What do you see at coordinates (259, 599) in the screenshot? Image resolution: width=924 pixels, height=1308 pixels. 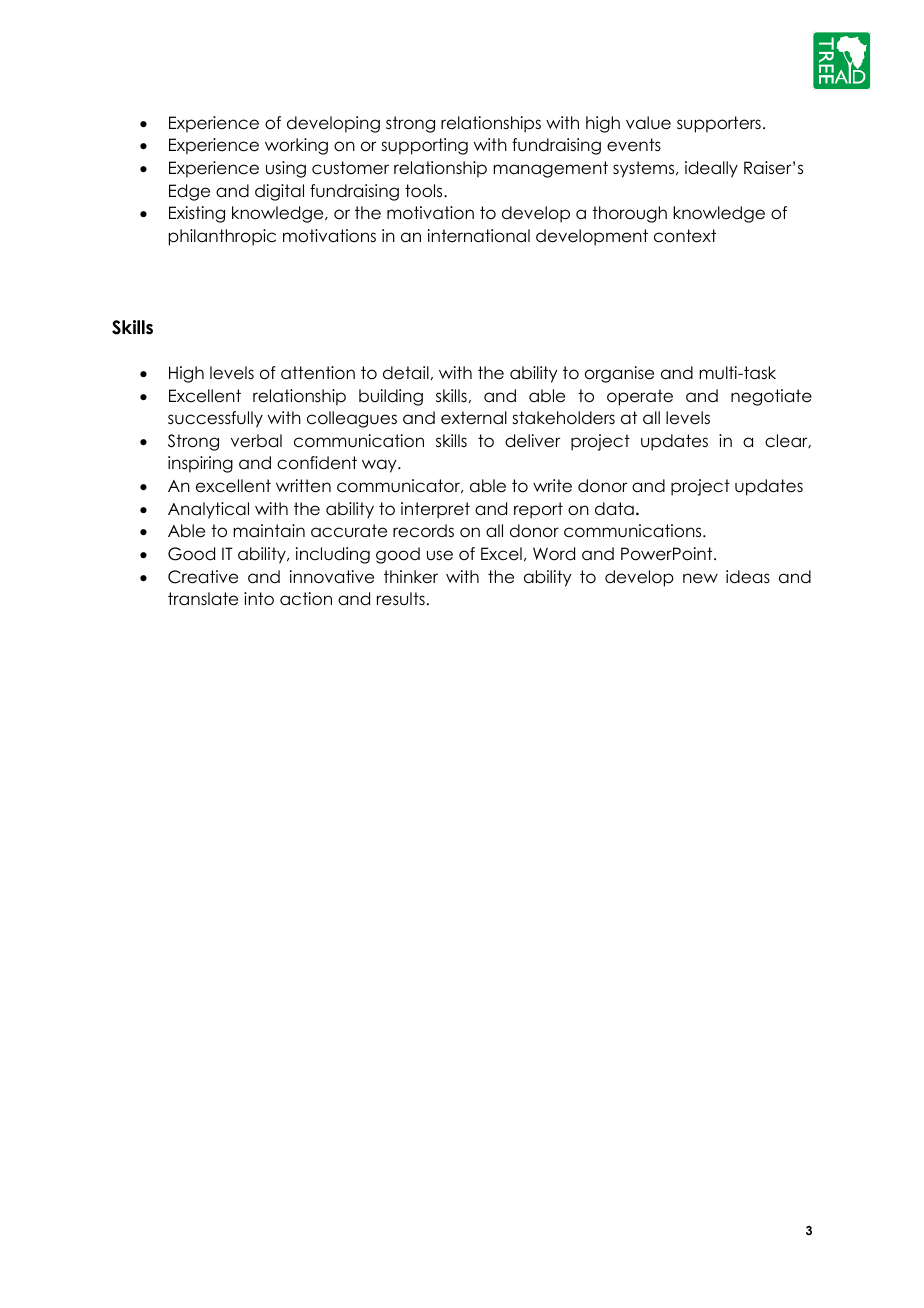 I see `into` at bounding box center [259, 599].
